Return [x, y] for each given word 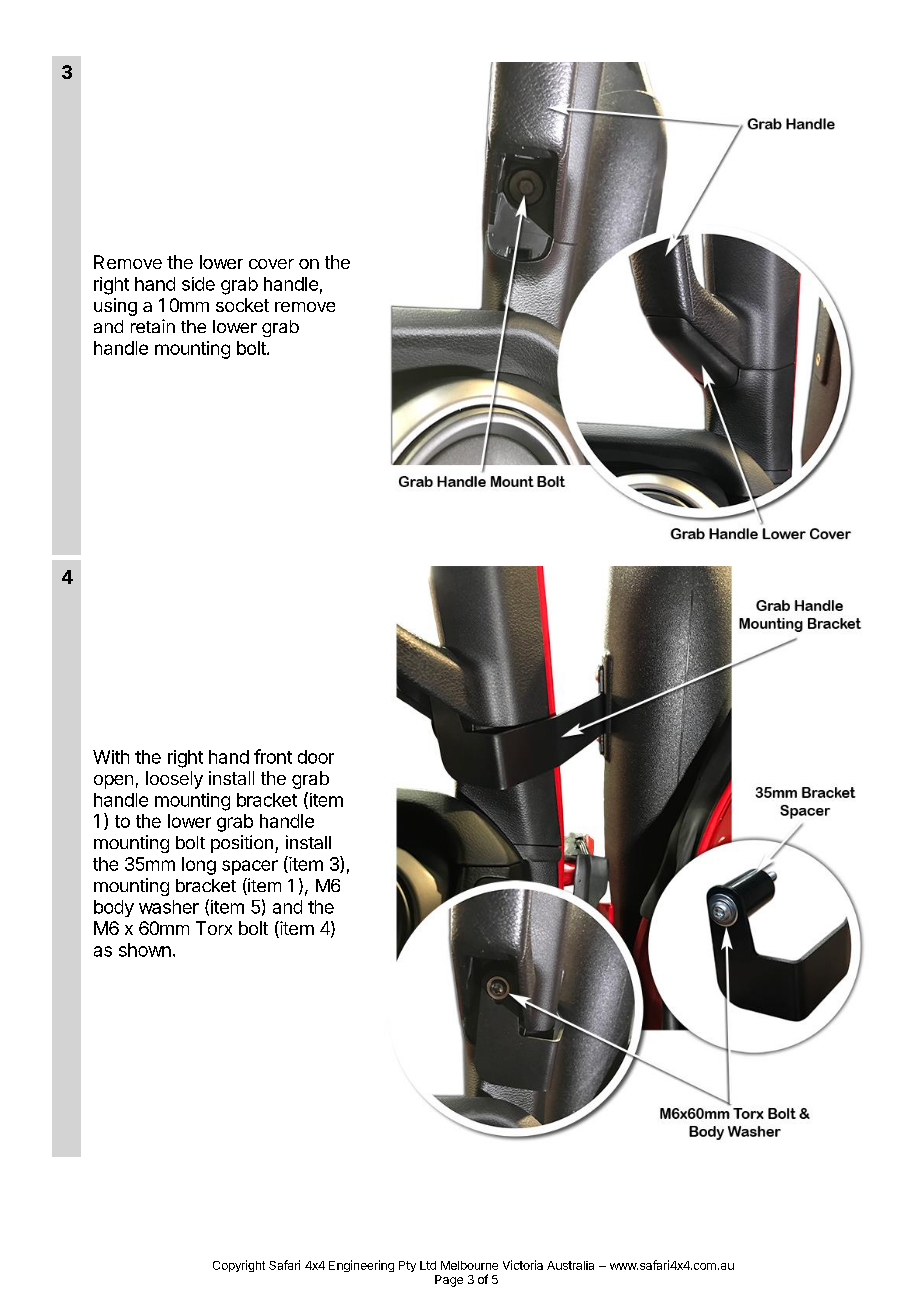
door [316, 757]
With [111, 757]
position [242, 844]
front [273, 756]
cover [271, 264]
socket [242, 305]
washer [169, 907]
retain [153, 326]
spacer [250, 867]
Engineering [361, 1266]
